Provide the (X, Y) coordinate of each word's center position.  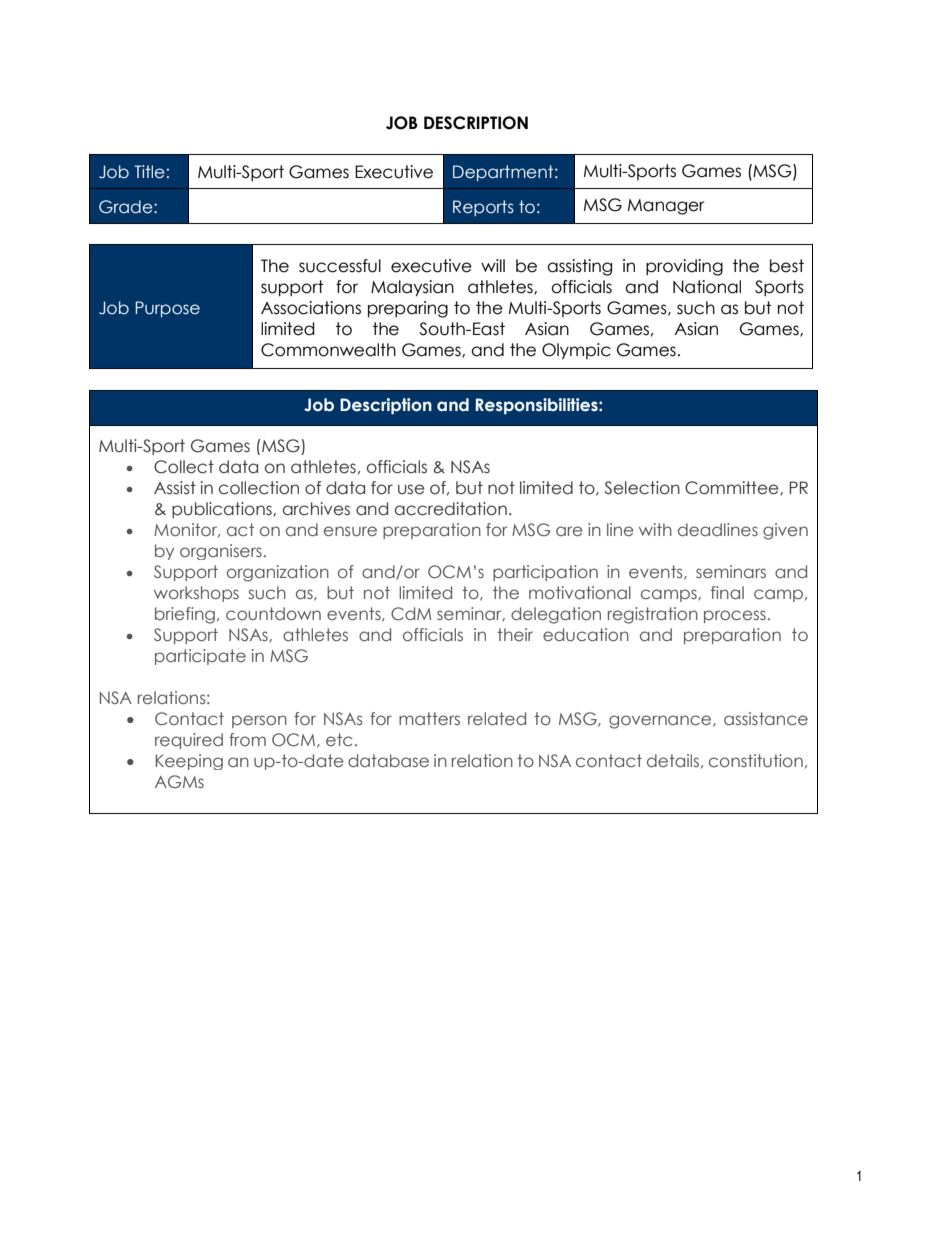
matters (429, 718)
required (189, 741)
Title (149, 172)
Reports (483, 208)
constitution (756, 761)
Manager (666, 207)
